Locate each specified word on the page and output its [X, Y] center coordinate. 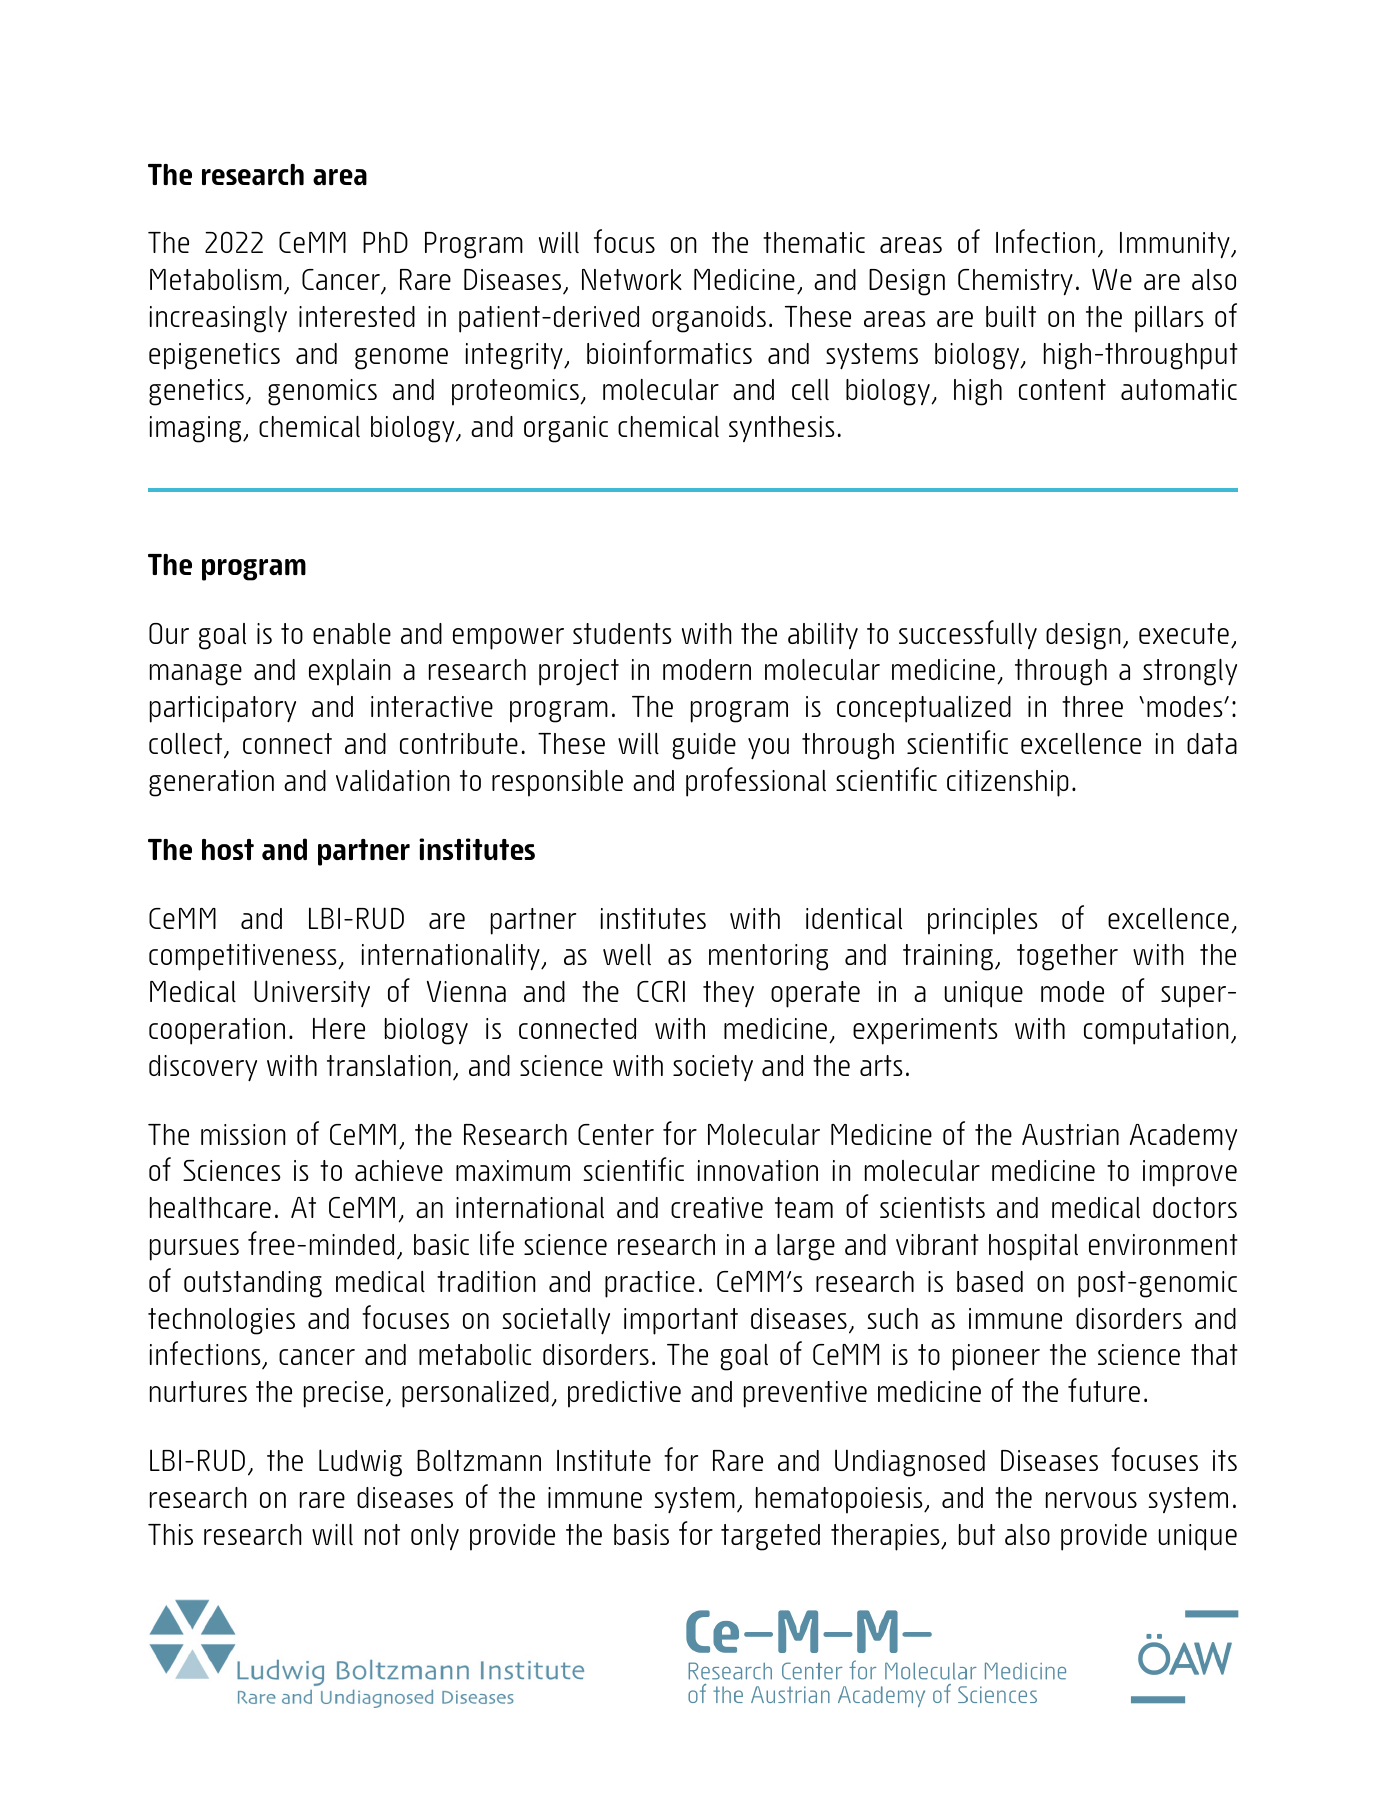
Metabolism [216, 279]
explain [350, 672]
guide [704, 746]
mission [243, 1134]
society [713, 1068]
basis [641, 1534]
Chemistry [1015, 282]
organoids [709, 319]
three [1092, 706]
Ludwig [360, 1463]
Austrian [1070, 1134]
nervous [1091, 1500]
